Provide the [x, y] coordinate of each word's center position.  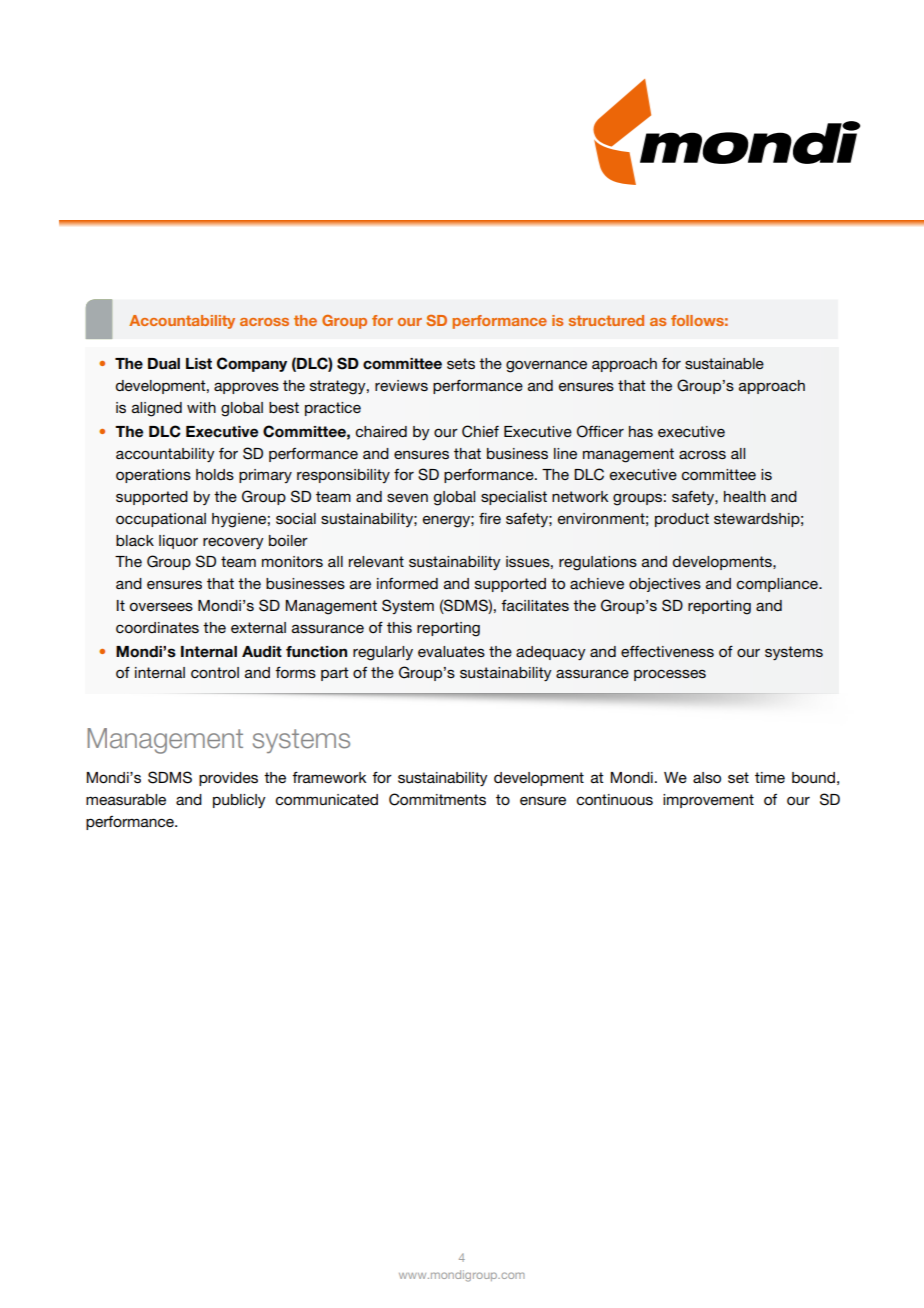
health [745, 496]
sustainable [724, 363]
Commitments [437, 799]
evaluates [451, 651]
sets [461, 363]
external [258, 627]
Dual [164, 363]
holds [215, 474]
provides [228, 779]
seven [407, 497]
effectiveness [667, 651]
